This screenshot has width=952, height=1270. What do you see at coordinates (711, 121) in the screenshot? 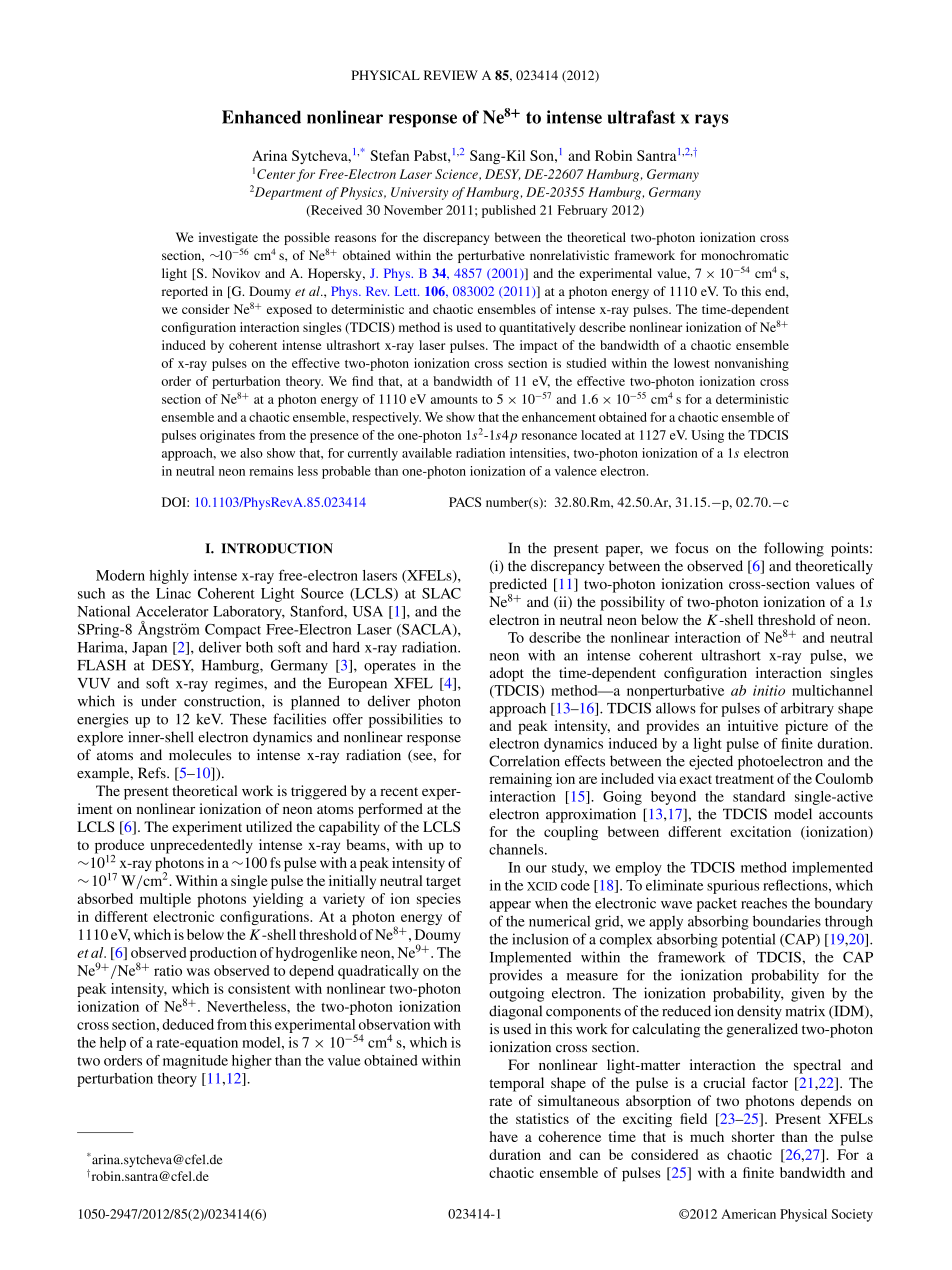
I see `rays` at bounding box center [711, 121].
